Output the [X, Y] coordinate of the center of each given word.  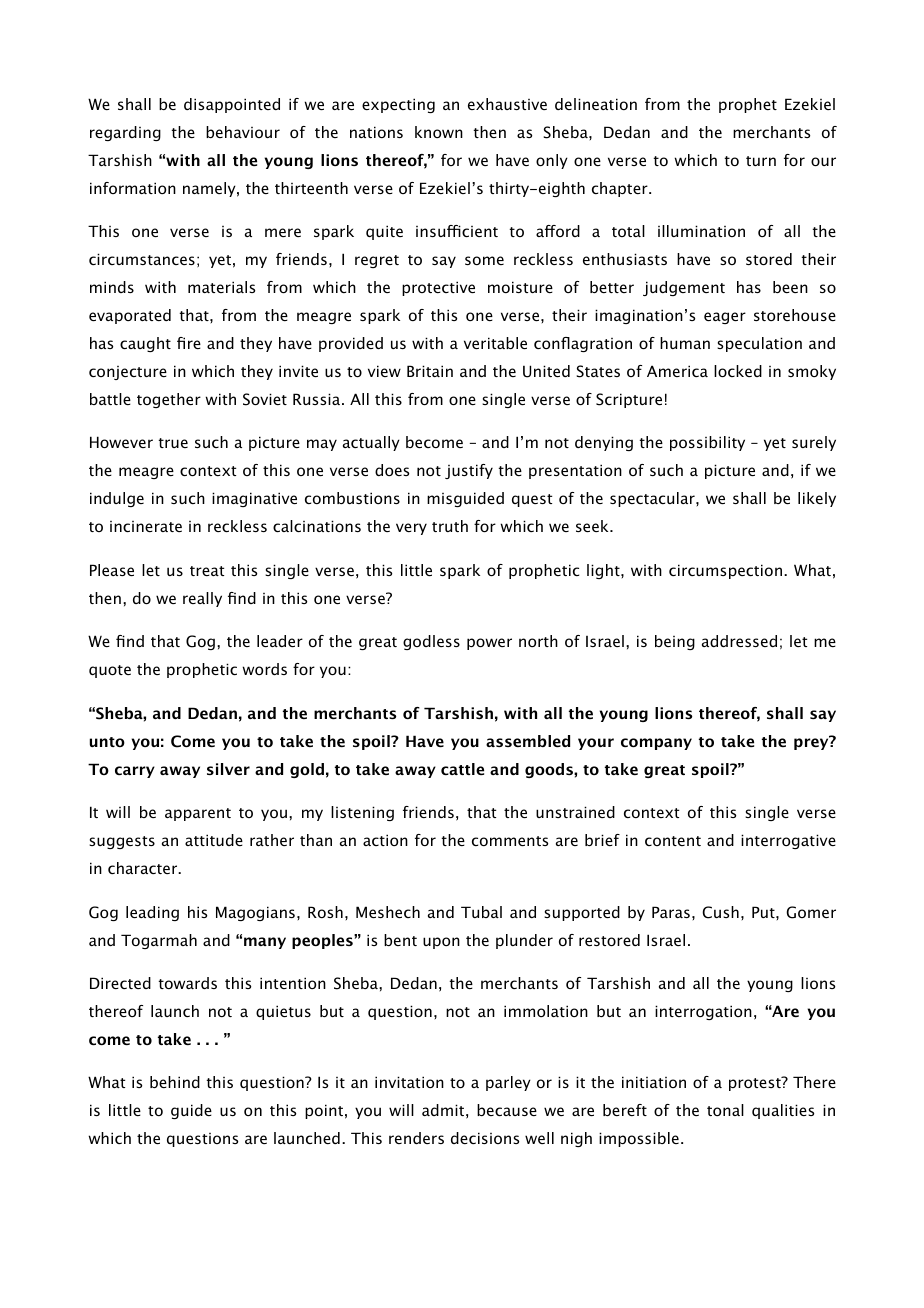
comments [510, 841]
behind [175, 1082]
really [202, 599]
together [169, 400]
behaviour [243, 132]
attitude [214, 840]
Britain [430, 371]
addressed [739, 641]
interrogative [788, 841]
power [489, 644]
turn [761, 161]
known [439, 132]
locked [738, 371]
